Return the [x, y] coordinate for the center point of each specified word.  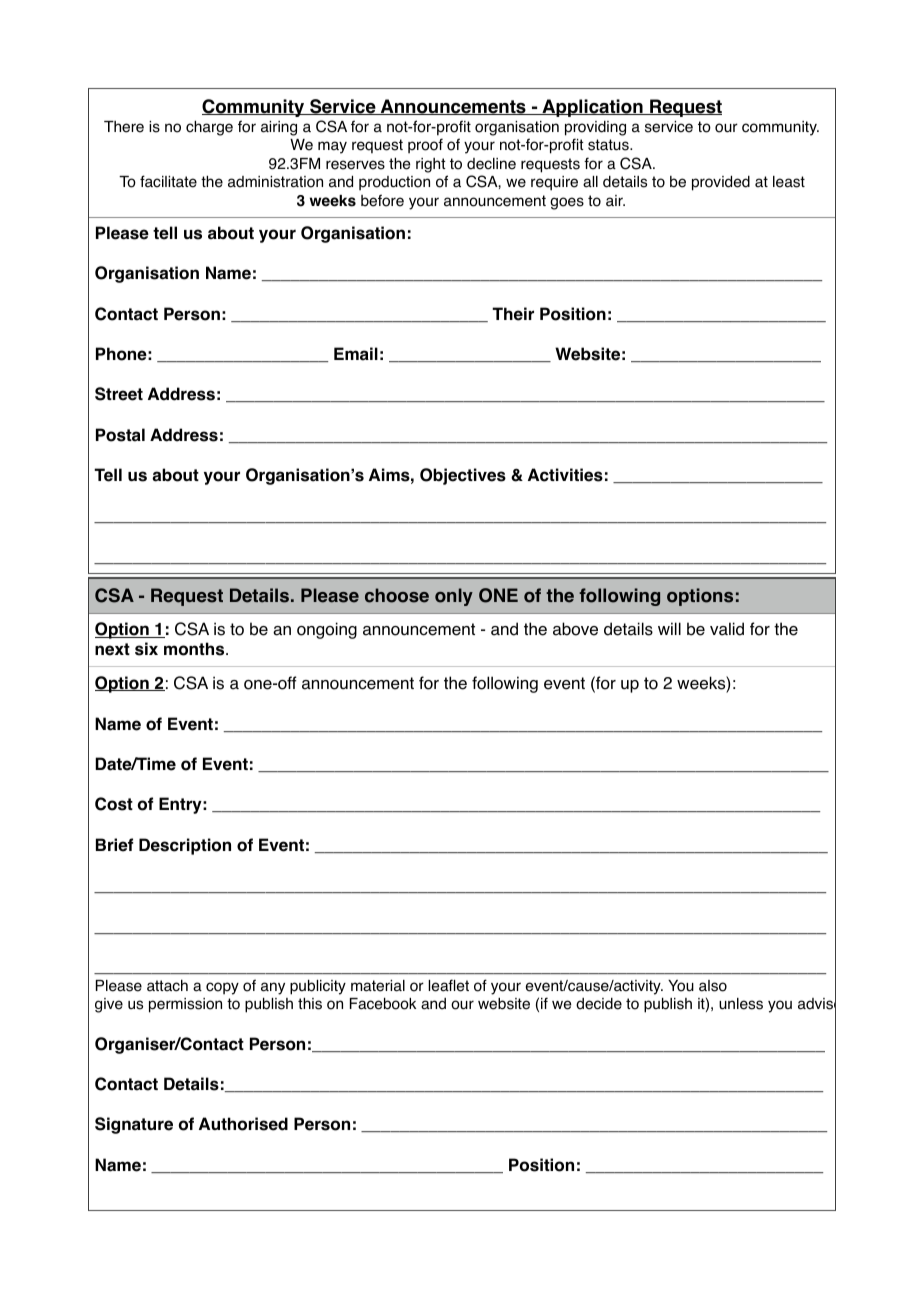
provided [721, 183]
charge [209, 128]
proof [425, 146]
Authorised [243, 1124]
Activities [565, 475]
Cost [114, 804]
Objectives [463, 476]
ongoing [327, 630]
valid [727, 629]
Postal [120, 435]
